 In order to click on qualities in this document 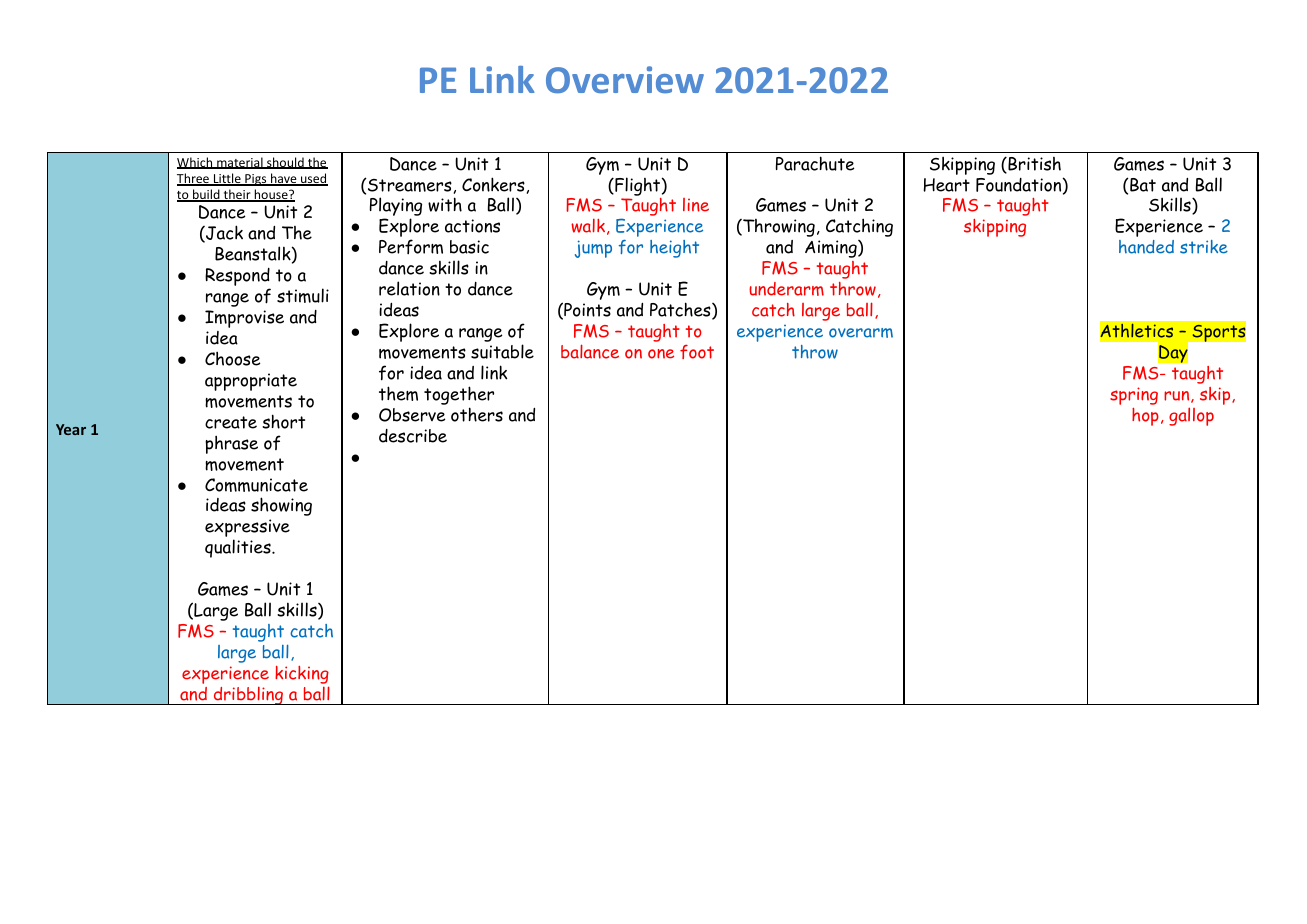, I will do `click(239, 548)`.
